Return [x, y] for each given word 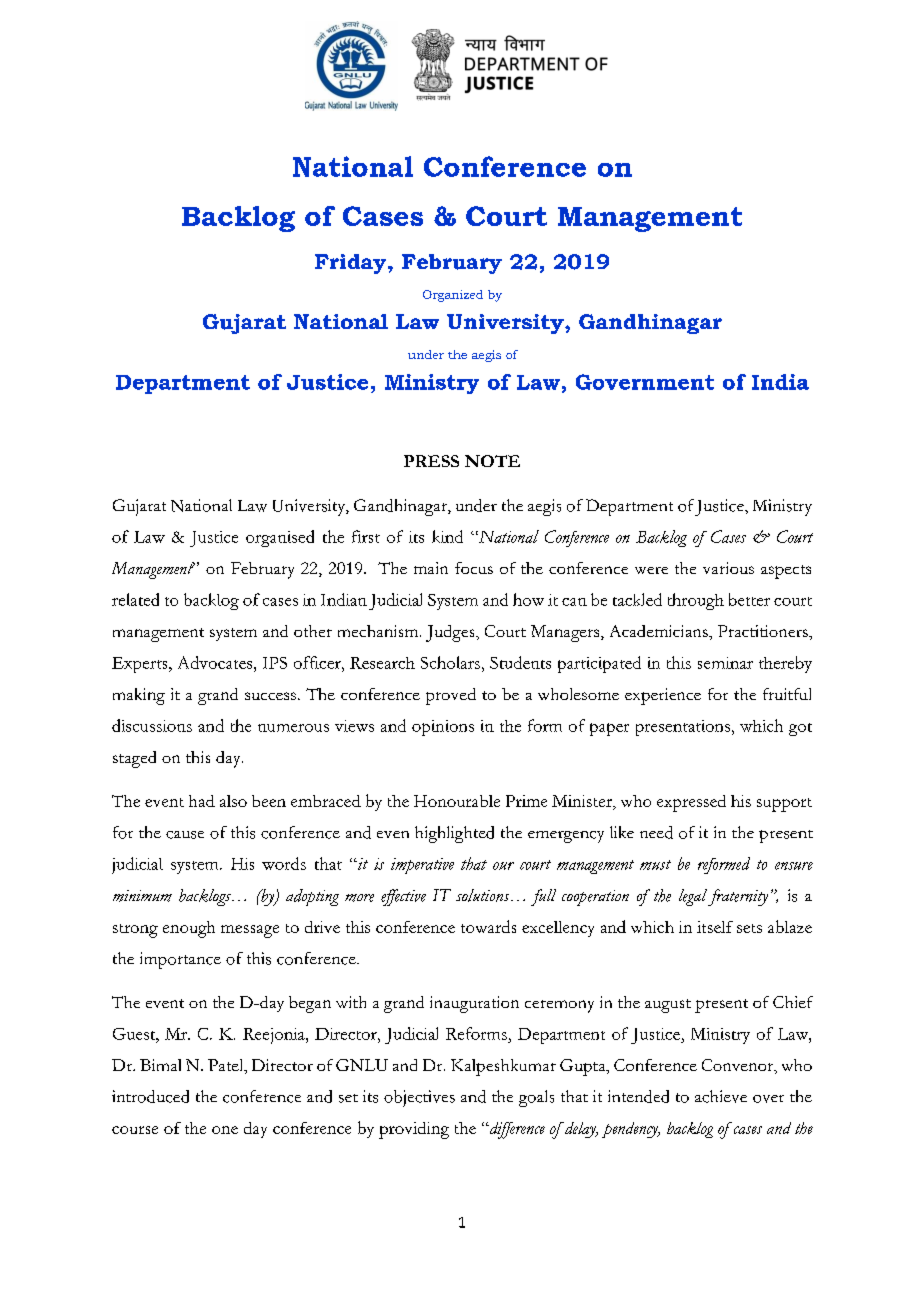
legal [694, 897]
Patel [227, 1066]
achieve [721, 1096]
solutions [484, 895]
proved [451, 696]
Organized [453, 296]
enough [189, 929]
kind [447, 536]
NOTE [492, 461]
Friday [352, 264]
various [728, 568]
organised [280, 538]
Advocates [216, 662]
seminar [725, 663]
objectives [419, 1098]
